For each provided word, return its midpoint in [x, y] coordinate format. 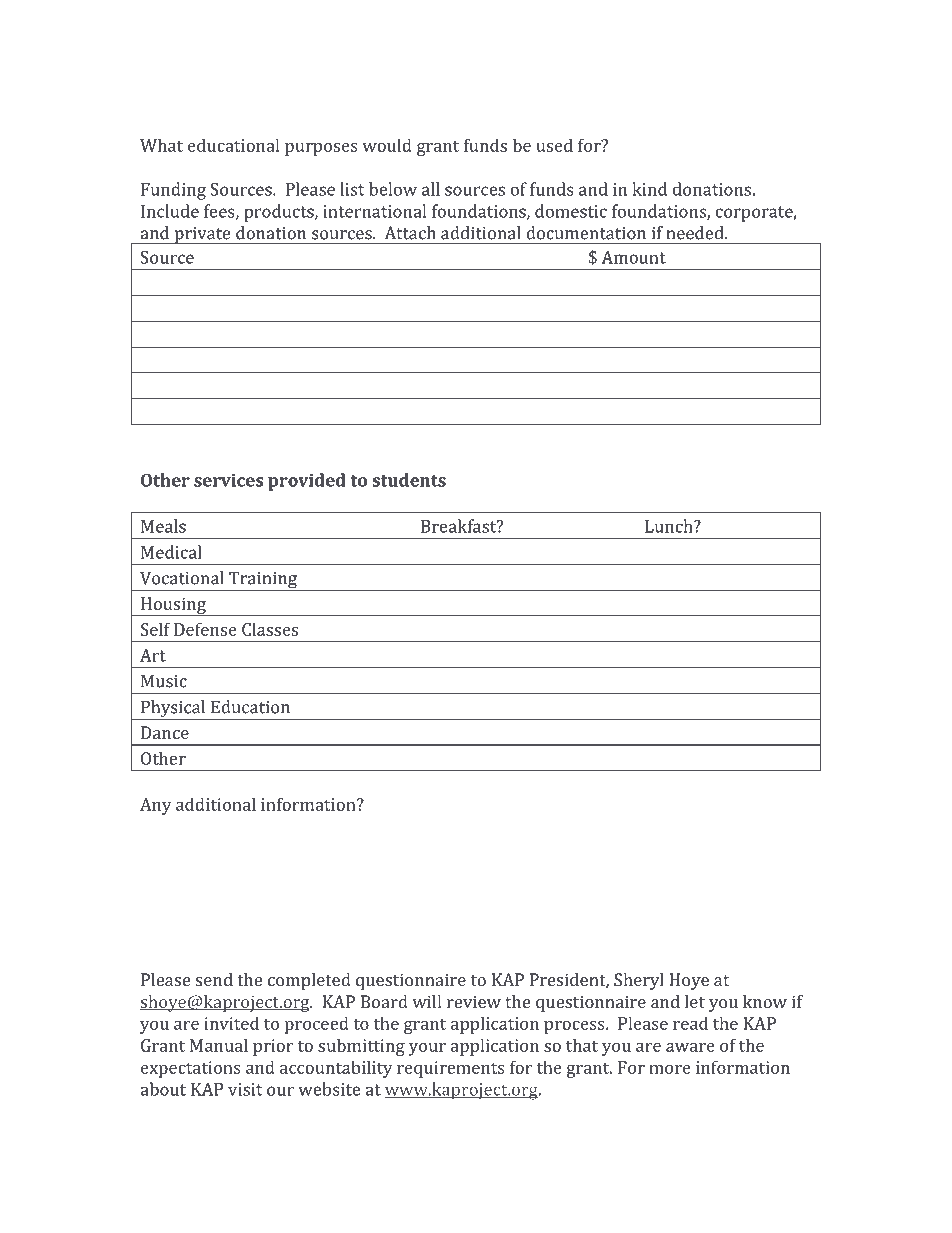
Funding [173, 191]
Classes [270, 629]
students [409, 480]
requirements [451, 1069]
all [431, 189]
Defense [205, 629]
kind [649, 189]
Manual [219, 1045]
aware [690, 1047]
